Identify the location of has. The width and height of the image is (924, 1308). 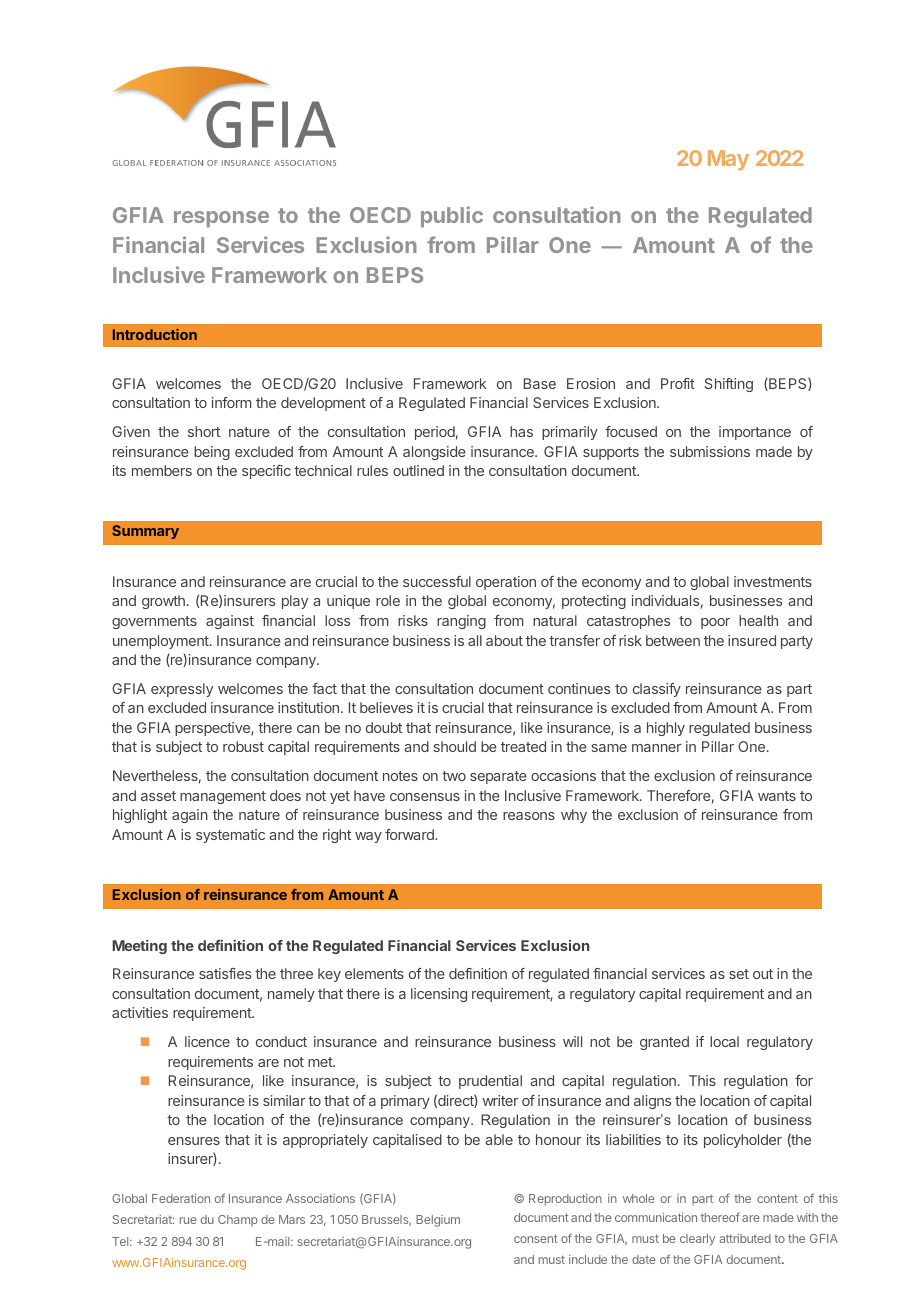
(521, 431).
